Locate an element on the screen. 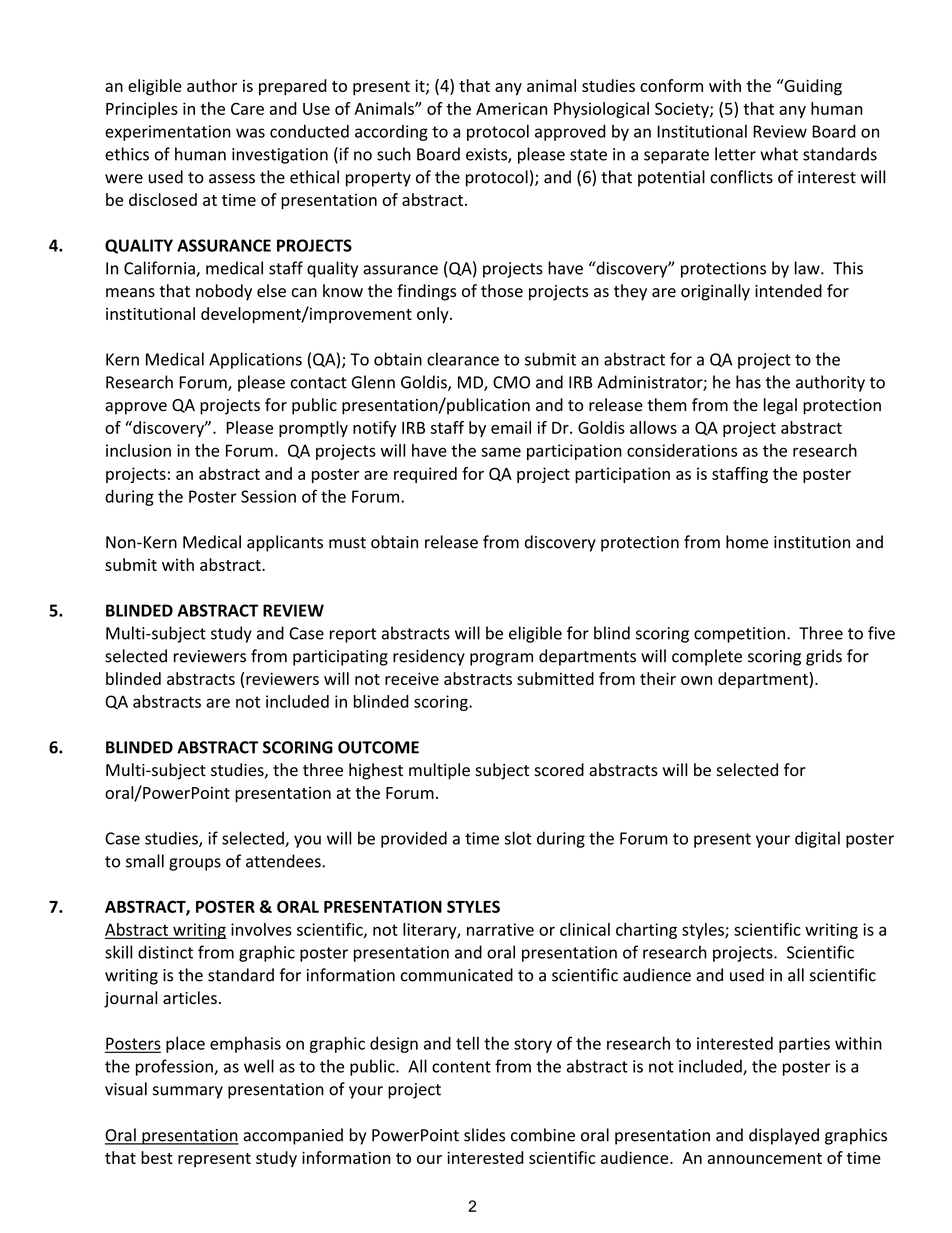 This screenshot has width=952, height=1233. applicants is located at coordinates (285, 543).
